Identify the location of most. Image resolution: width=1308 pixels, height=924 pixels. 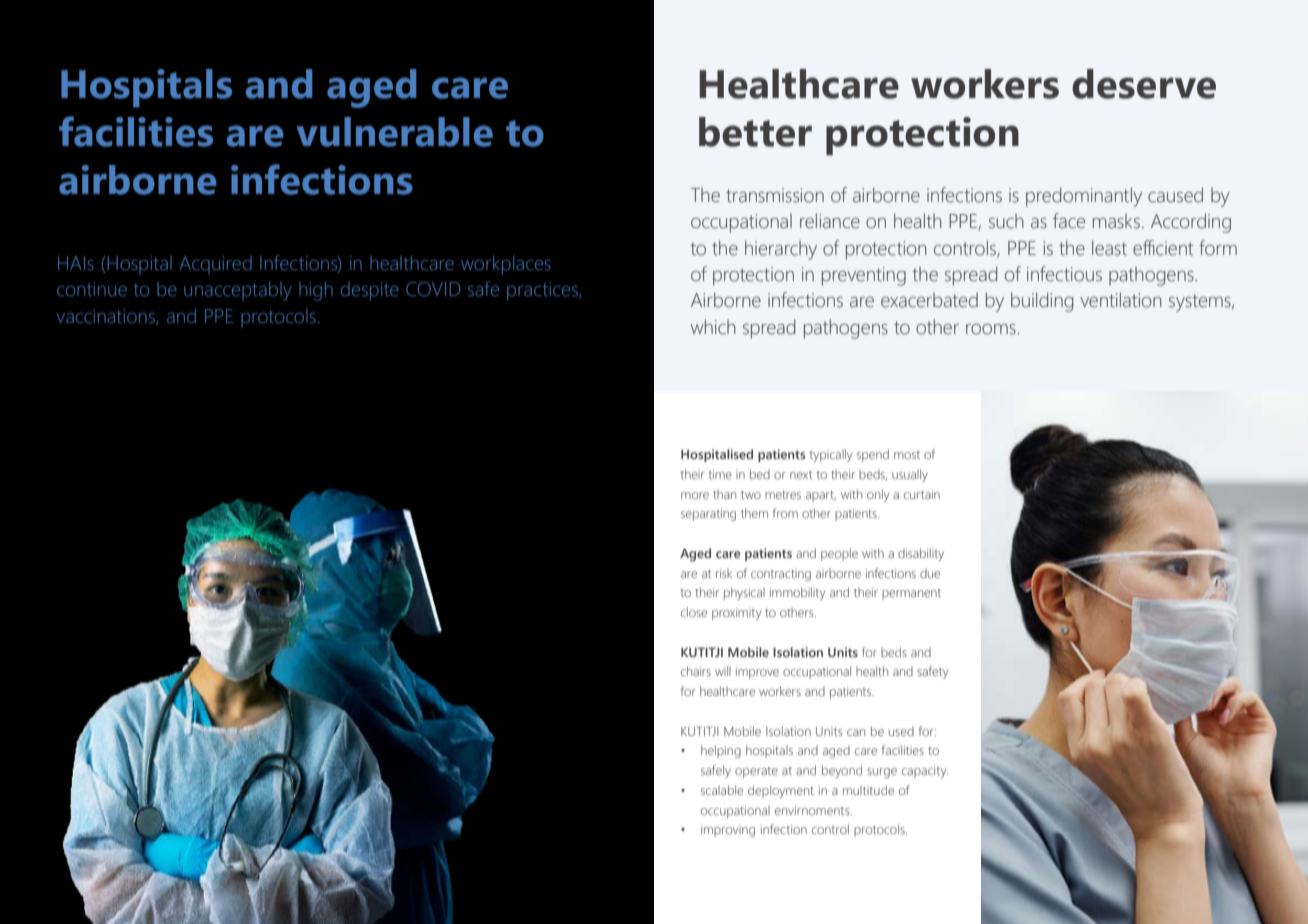
(907, 455).
